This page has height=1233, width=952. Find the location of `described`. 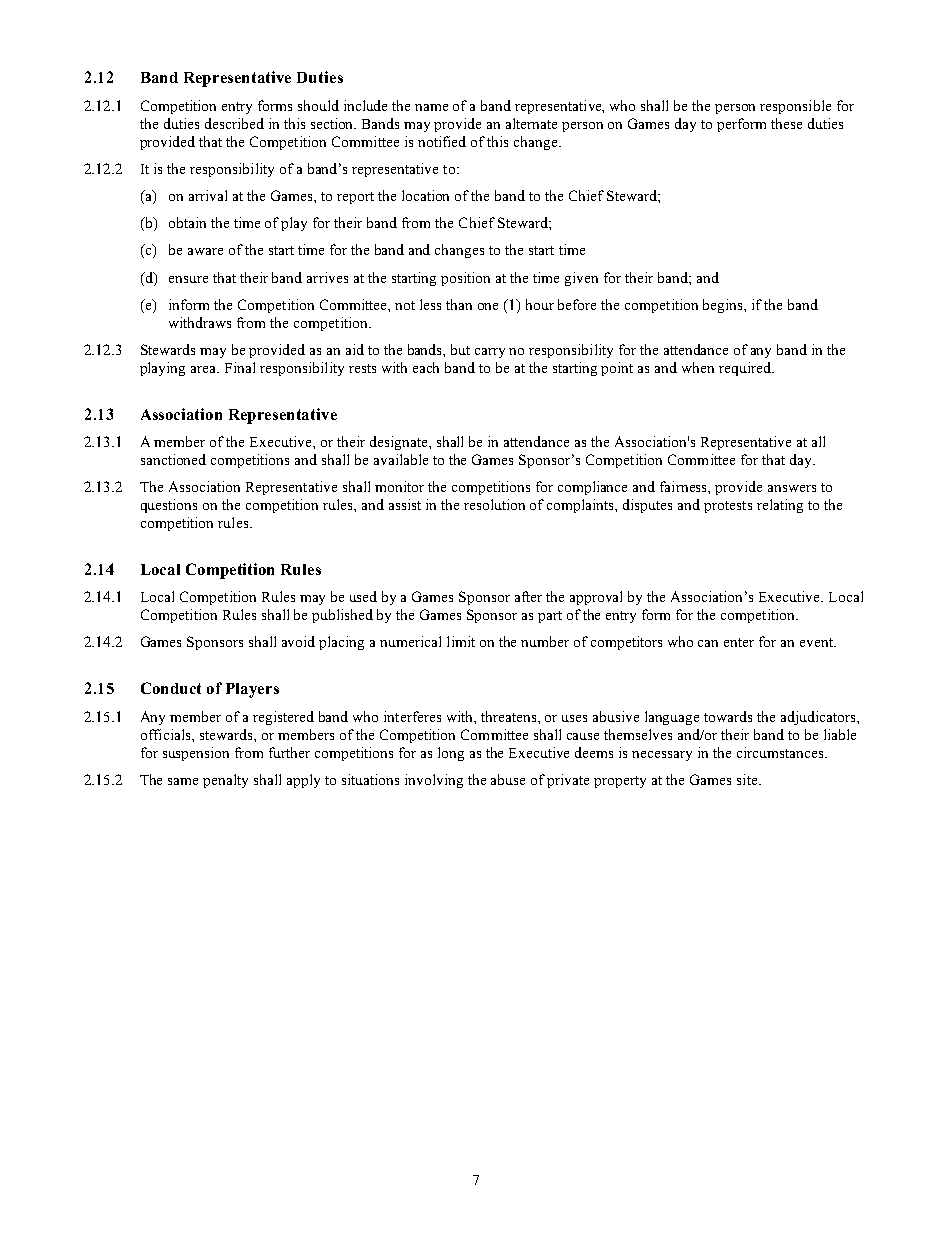

described is located at coordinates (234, 123).
